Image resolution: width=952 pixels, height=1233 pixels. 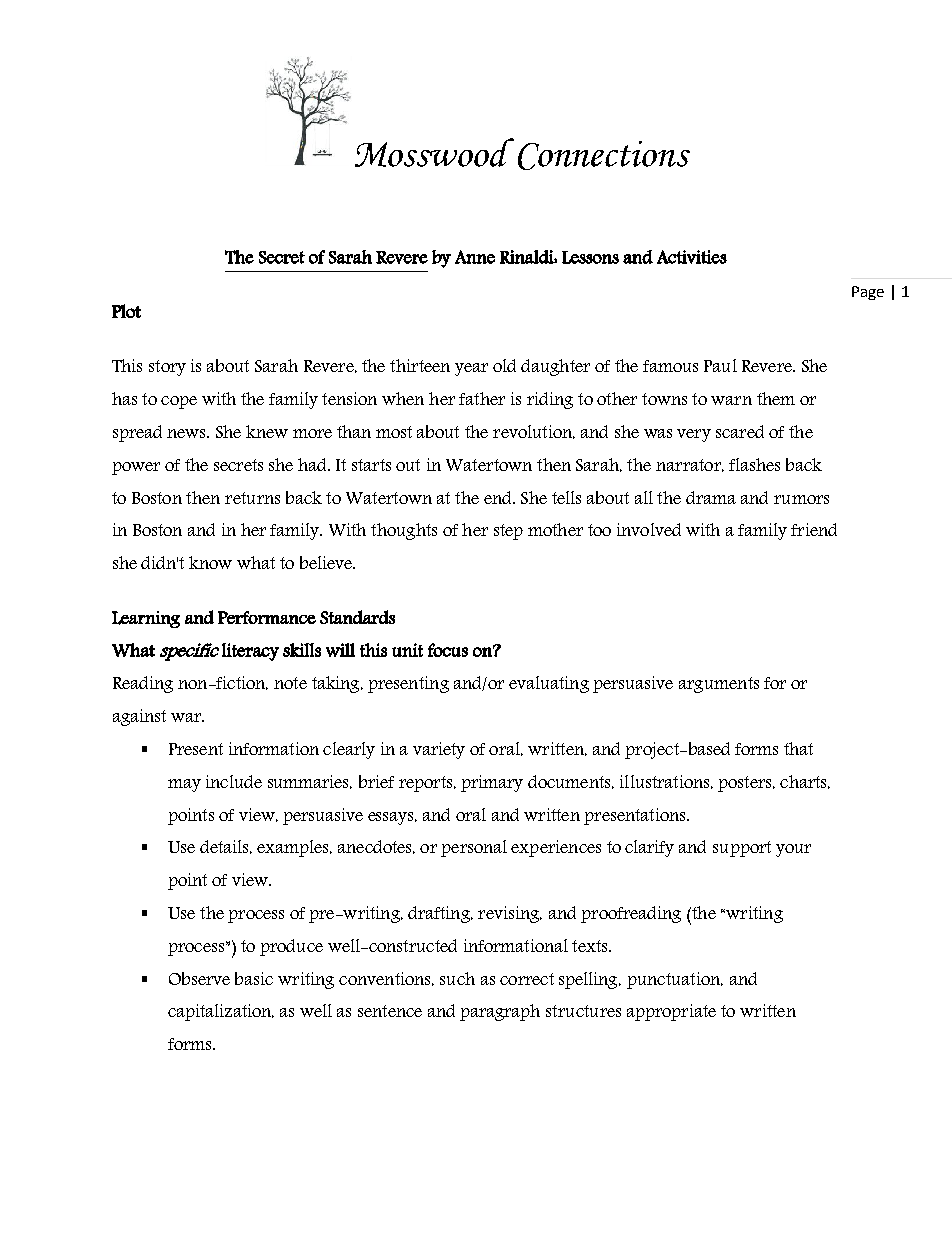 I want to click on that, so click(x=798, y=748).
